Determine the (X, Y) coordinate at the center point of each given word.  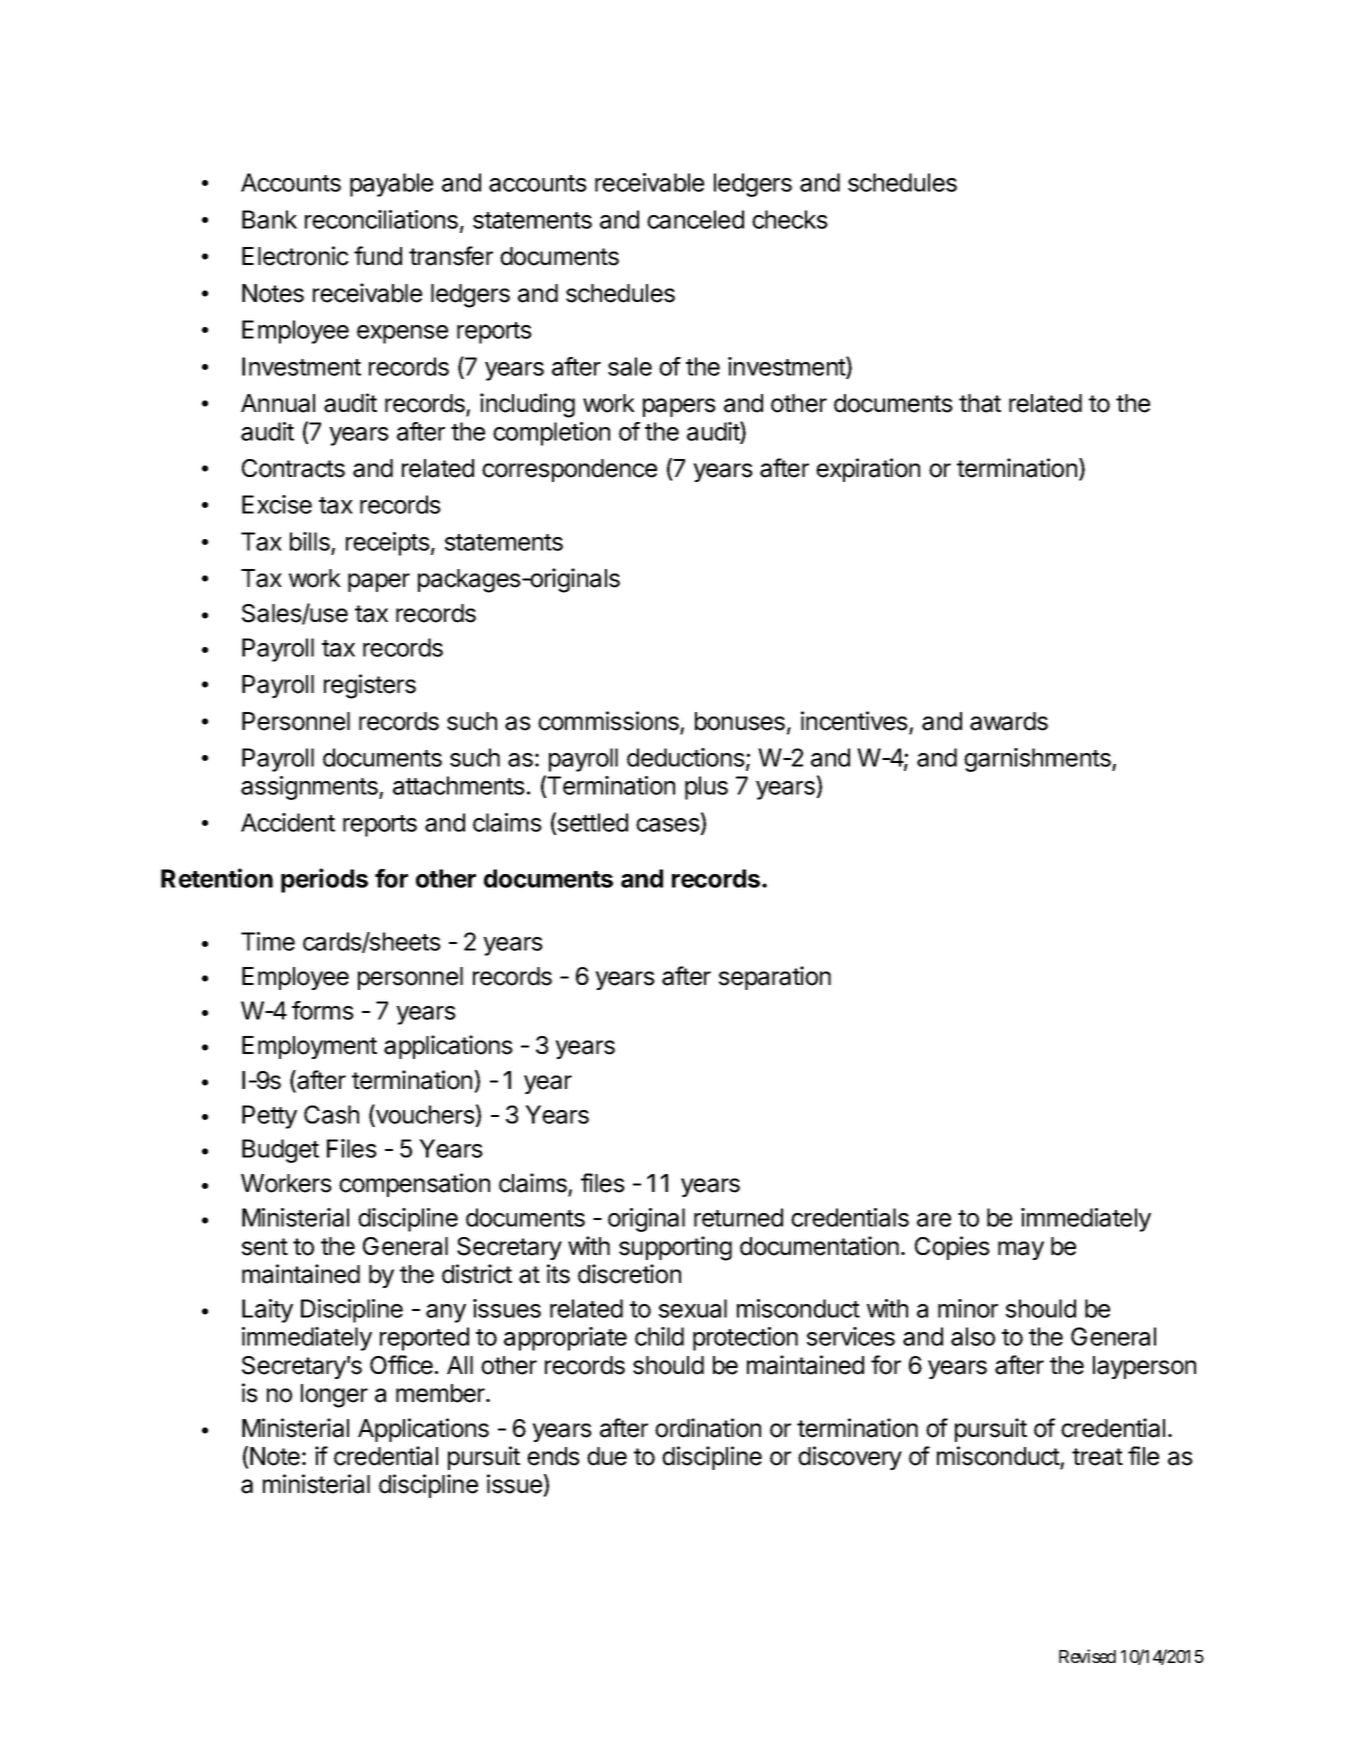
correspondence (569, 470)
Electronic (295, 256)
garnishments (1038, 760)
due (607, 1456)
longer (334, 1396)
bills (310, 541)
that (980, 403)
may (1021, 1250)
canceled (695, 219)
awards (1009, 721)
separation (775, 978)
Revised (1087, 1656)
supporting (675, 1248)
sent (265, 1247)
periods (324, 880)
